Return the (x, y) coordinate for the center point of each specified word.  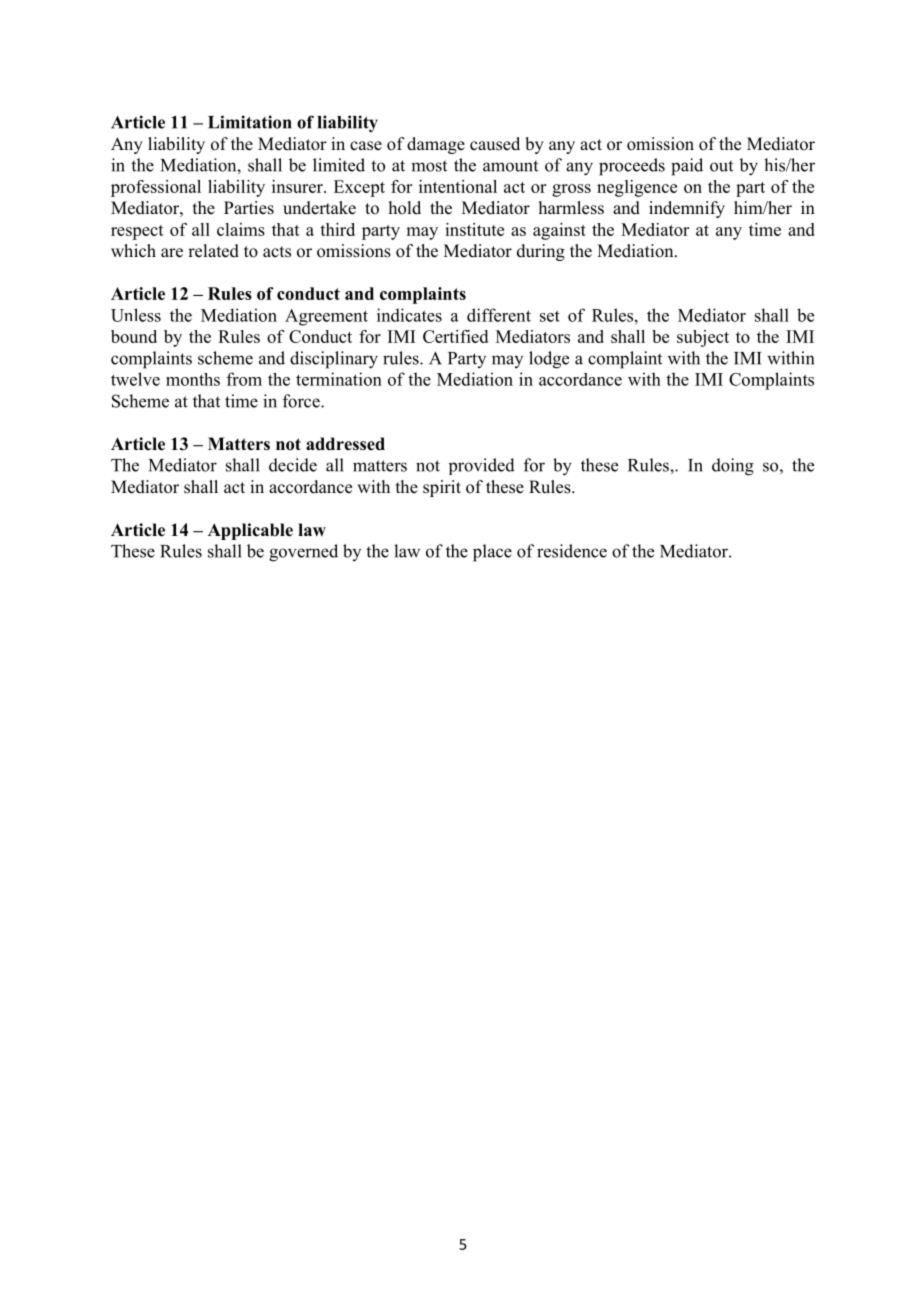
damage (436, 145)
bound (134, 336)
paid (687, 167)
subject (703, 338)
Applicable (250, 531)
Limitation (250, 122)
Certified (455, 336)
